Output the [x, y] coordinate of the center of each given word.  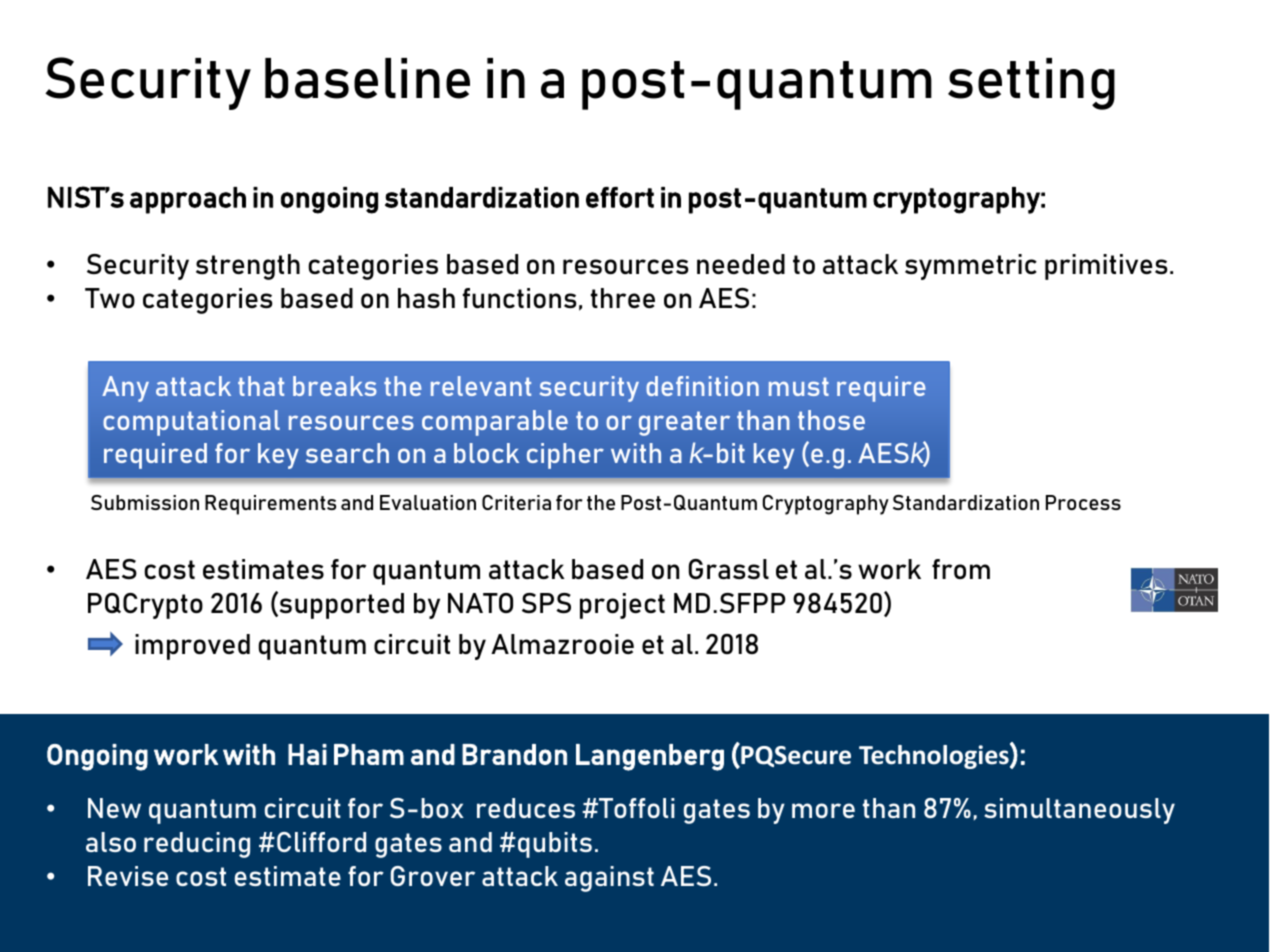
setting [1031, 84]
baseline [367, 78]
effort [620, 197]
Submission [145, 502]
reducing [197, 845]
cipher [565, 456]
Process [1083, 502]
